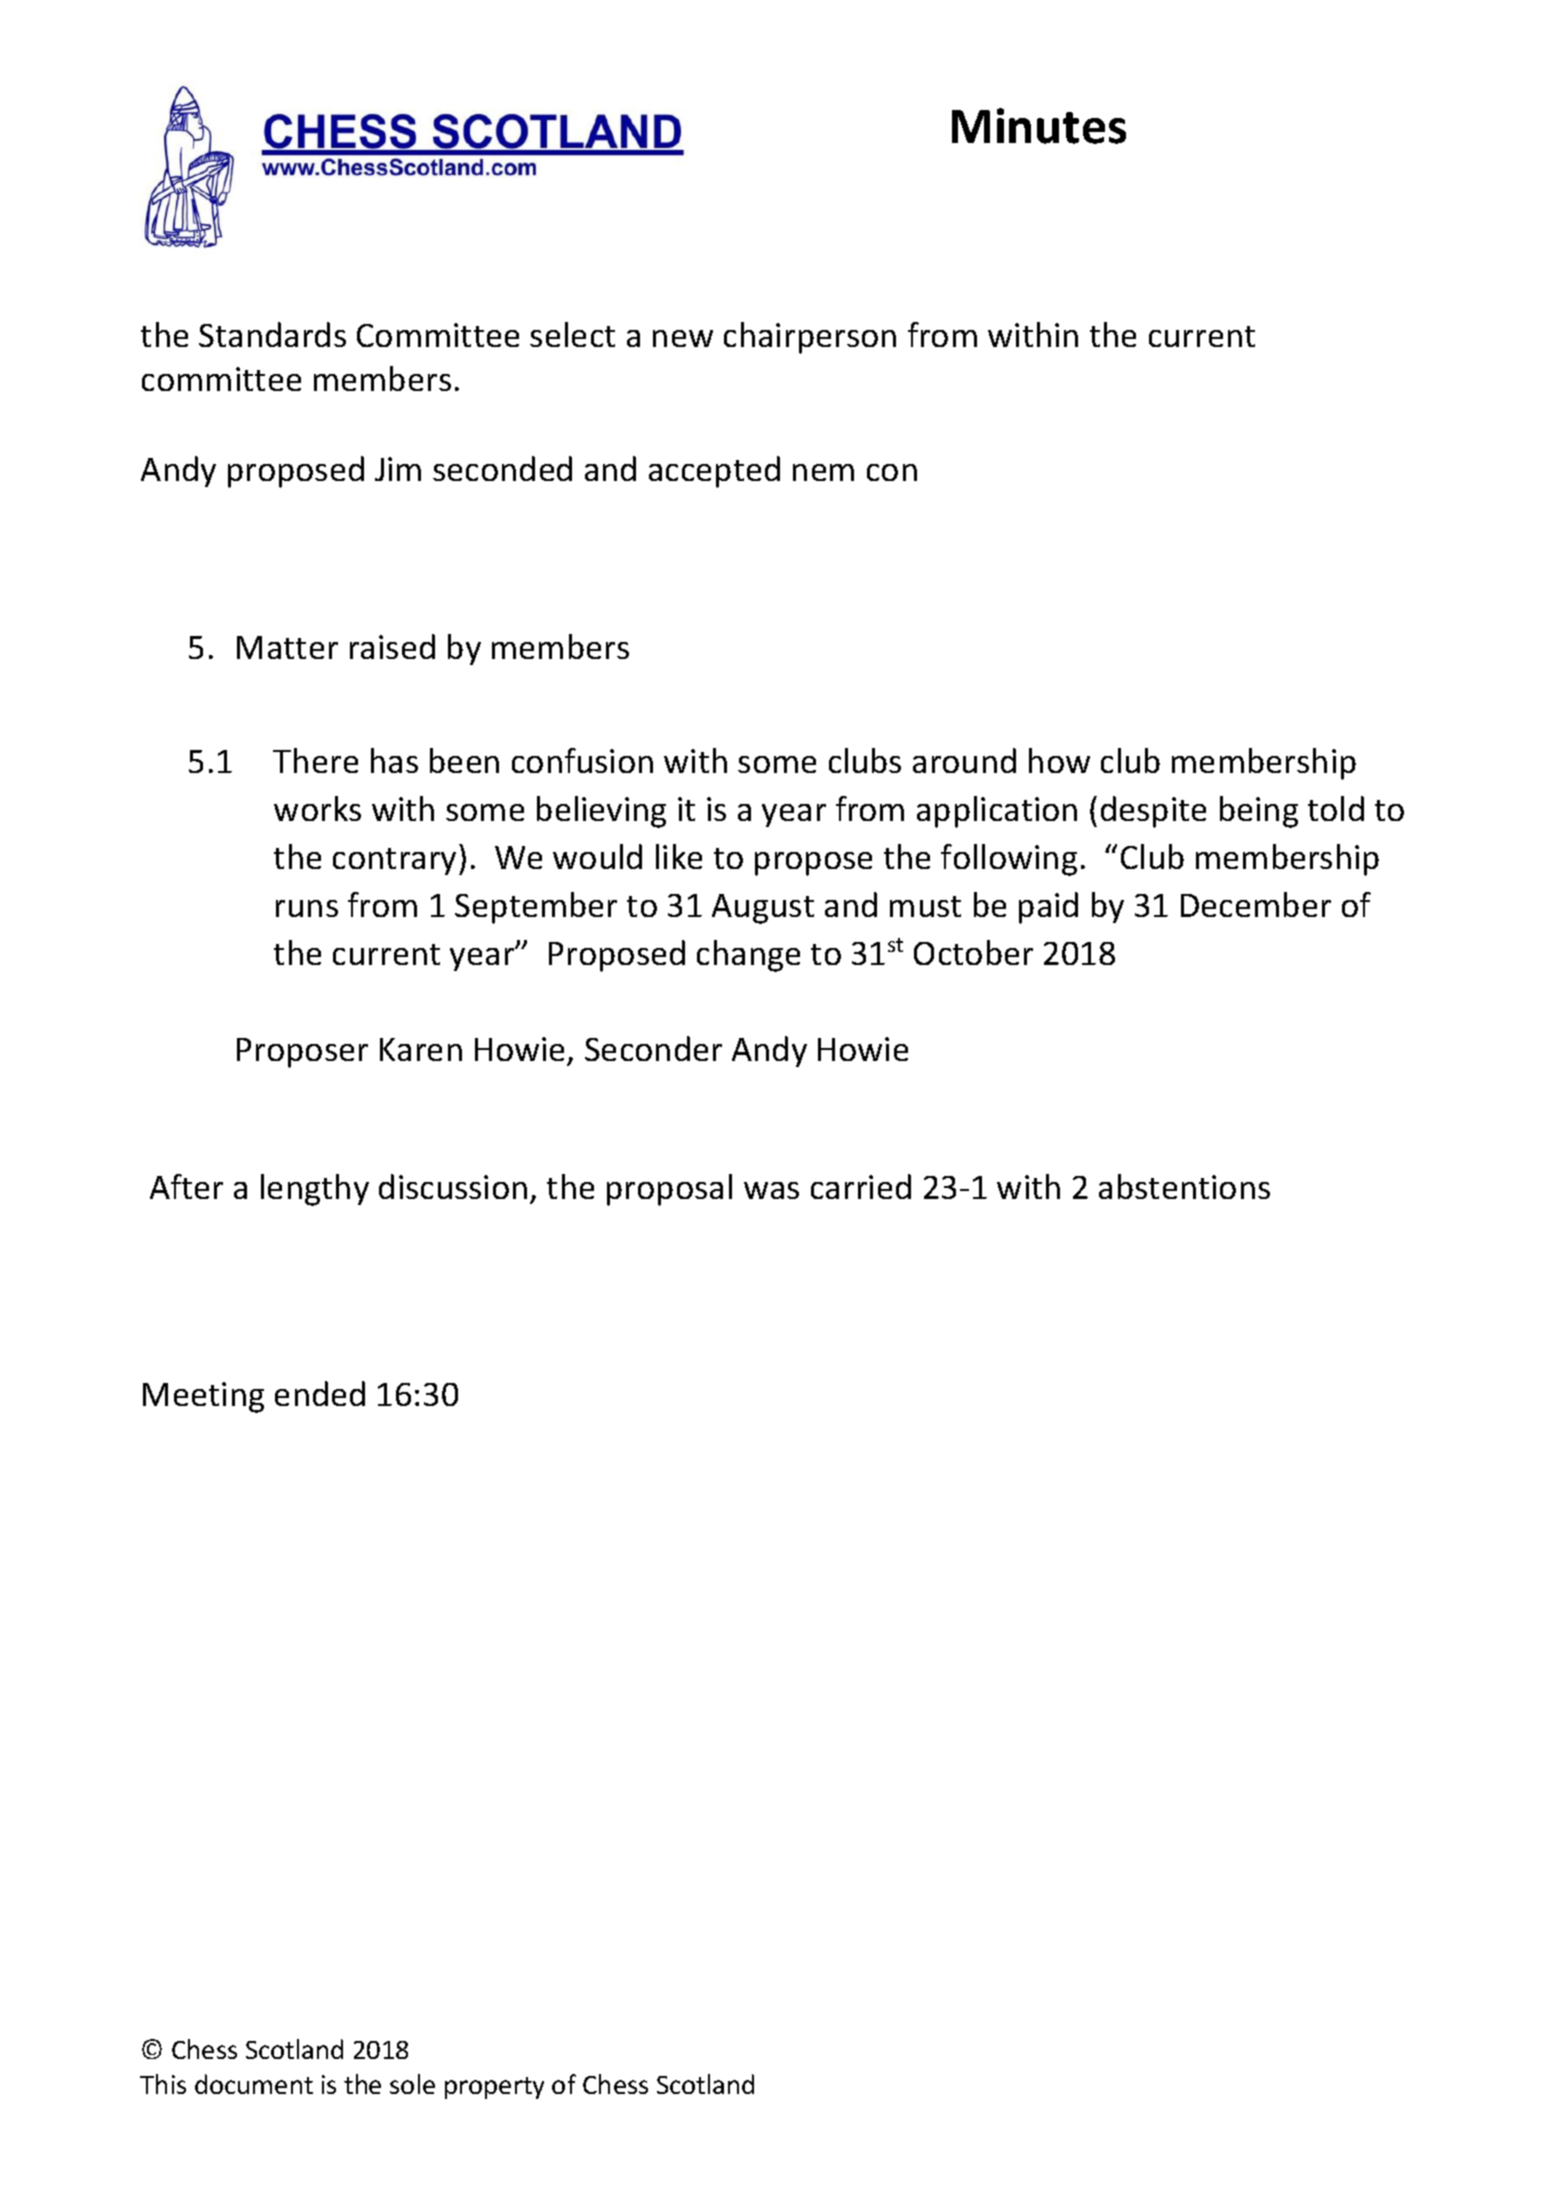  What do you see at coordinates (494, 2088) in the screenshot?
I see `property` at bounding box center [494, 2088].
